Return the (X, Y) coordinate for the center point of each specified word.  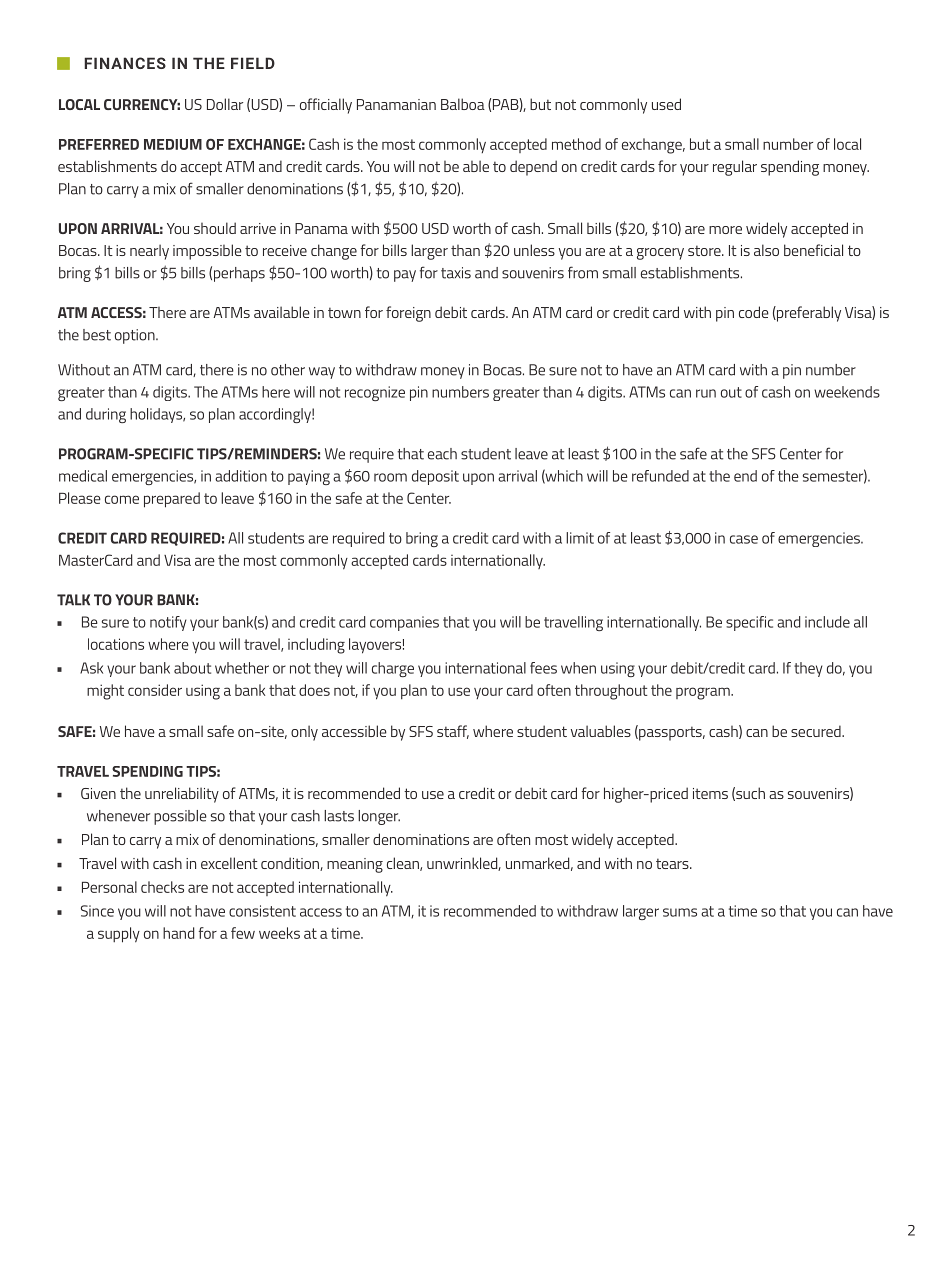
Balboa (463, 104)
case (744, 539)
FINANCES (125, 63)
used (666, 104)
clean (404, 864)
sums (680, 912)
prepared (172, 500)
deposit (435, 477)
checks (162, 887)
